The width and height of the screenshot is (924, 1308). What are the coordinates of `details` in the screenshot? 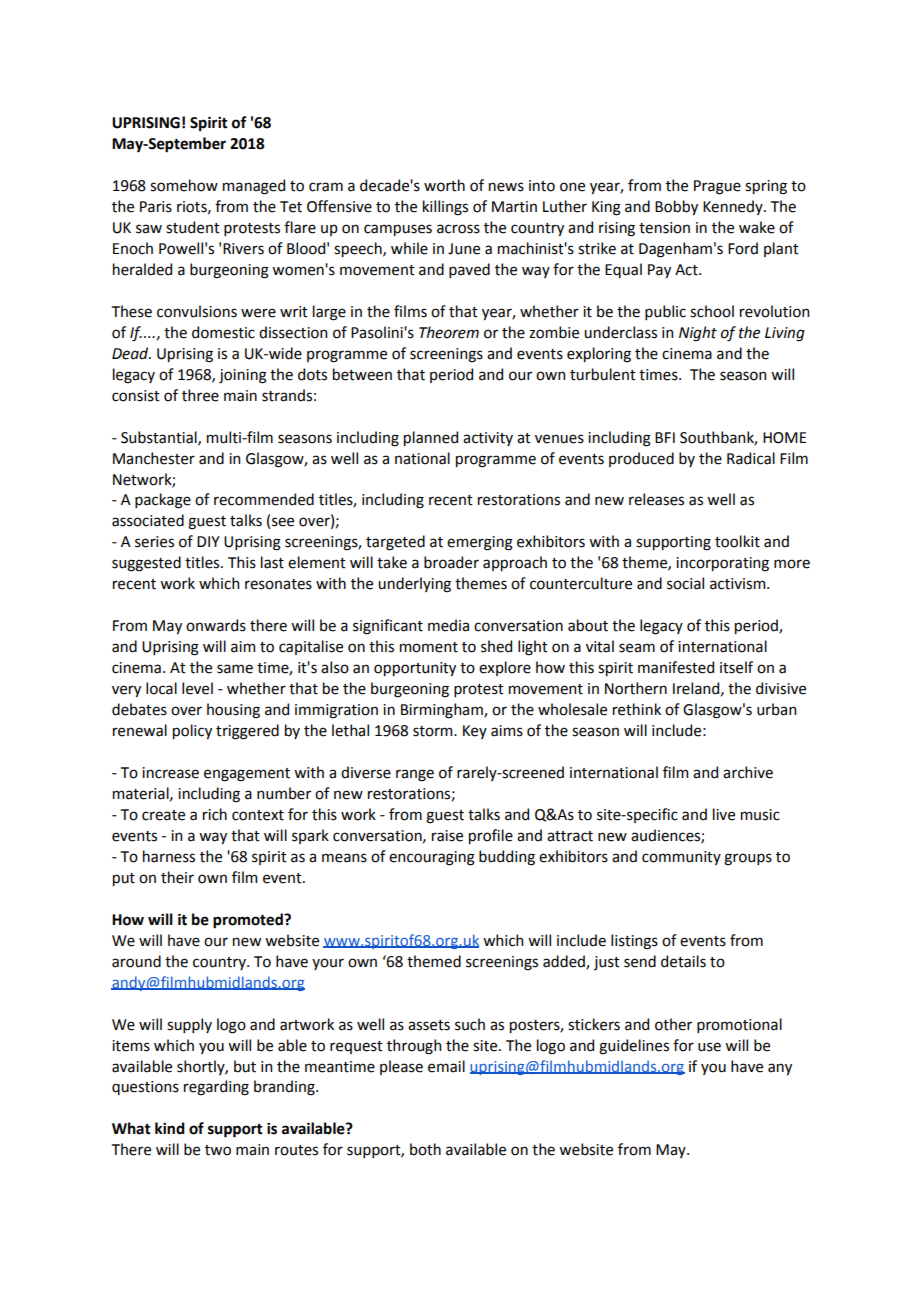 It's located at (683, 961).
